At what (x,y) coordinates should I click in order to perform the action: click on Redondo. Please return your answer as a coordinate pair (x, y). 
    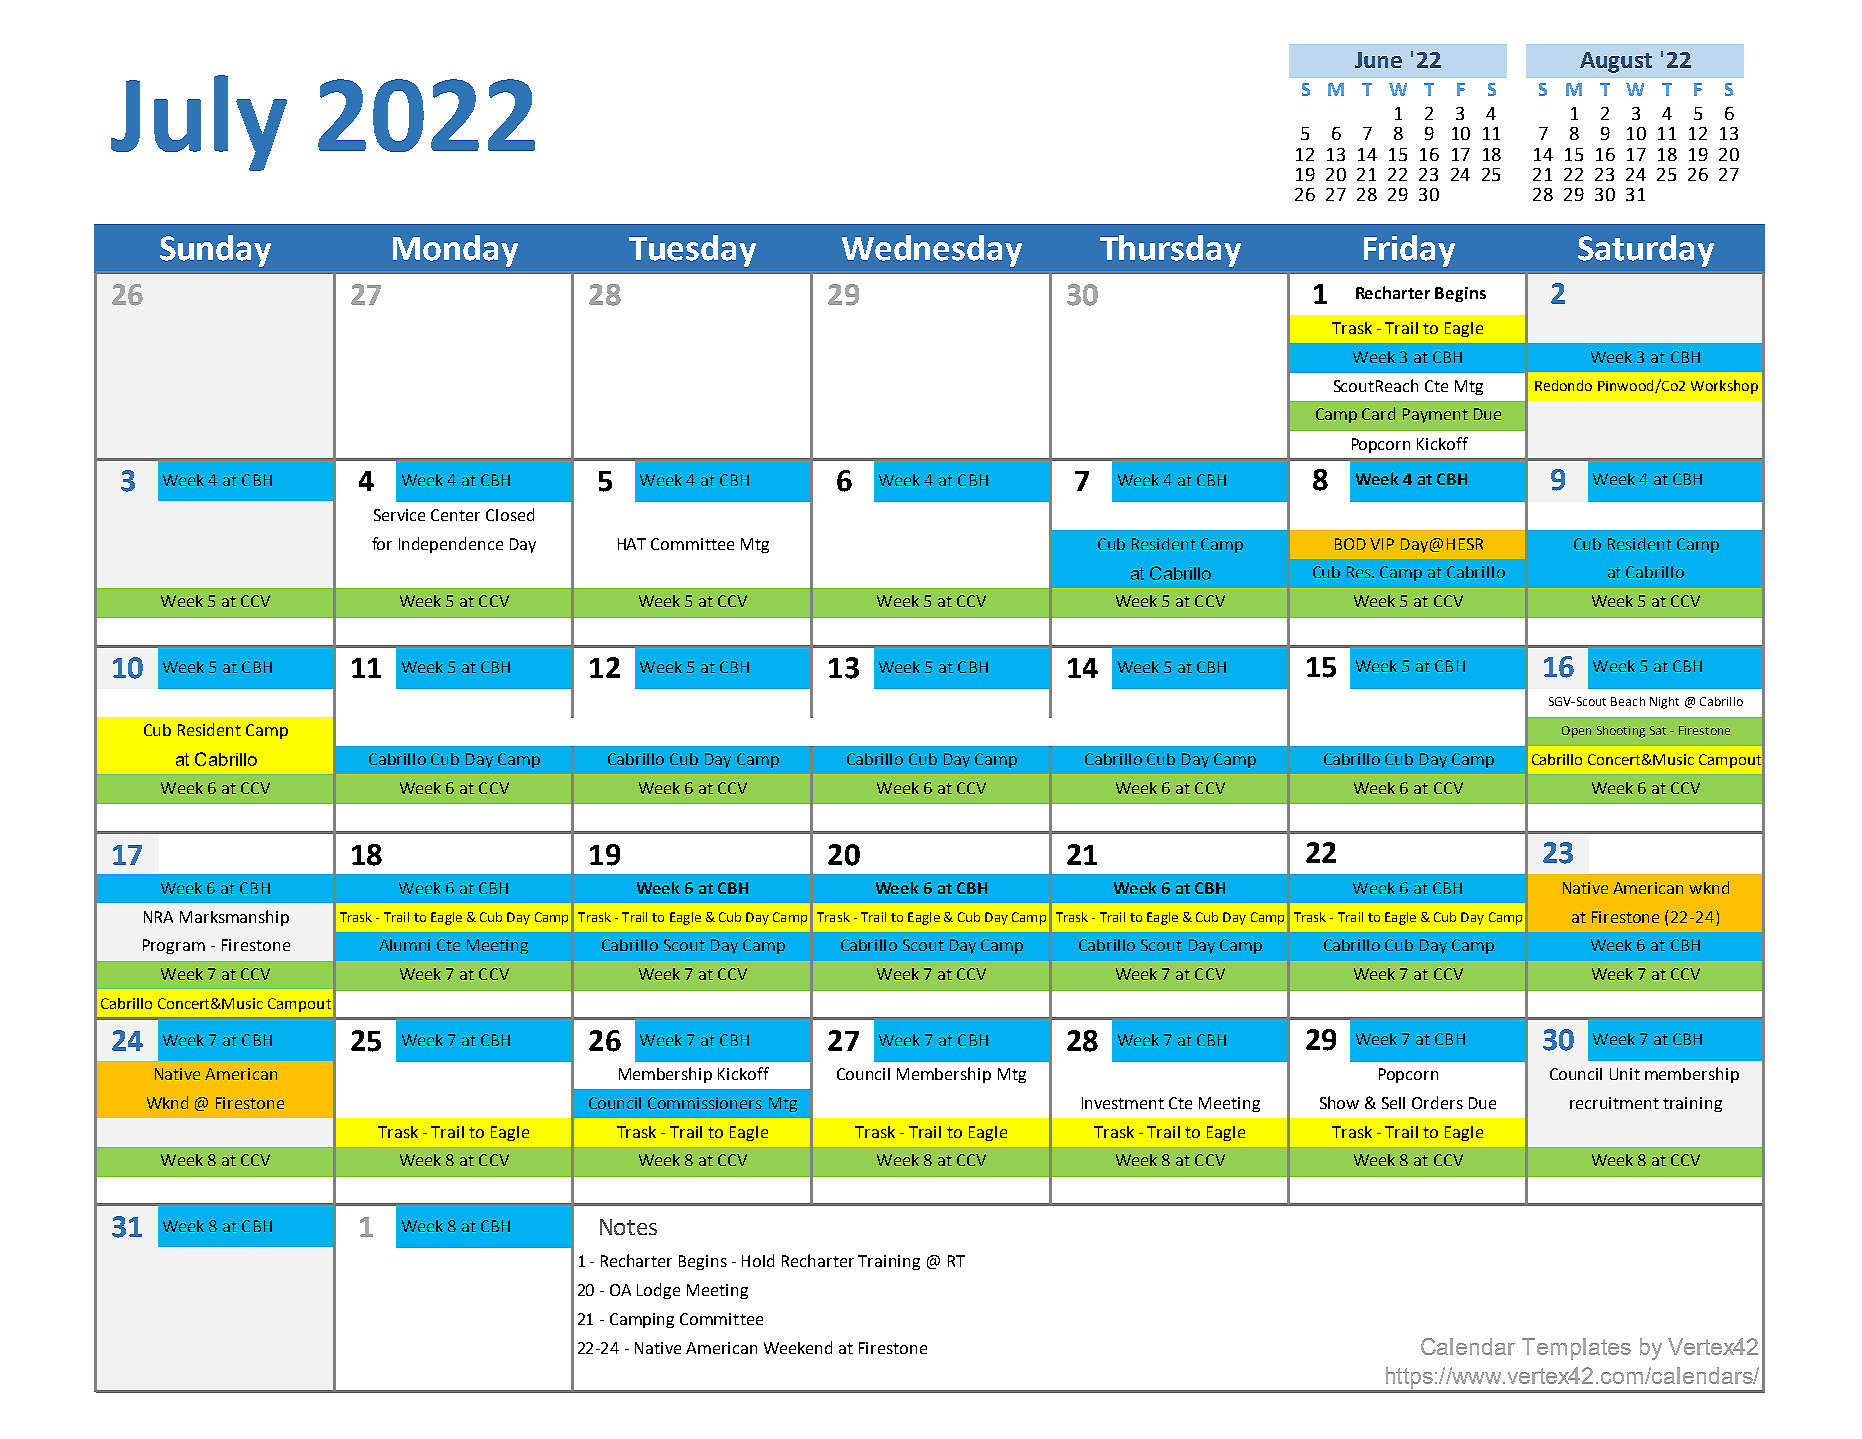
    Looking at the image, I should click on (1563, 385).
